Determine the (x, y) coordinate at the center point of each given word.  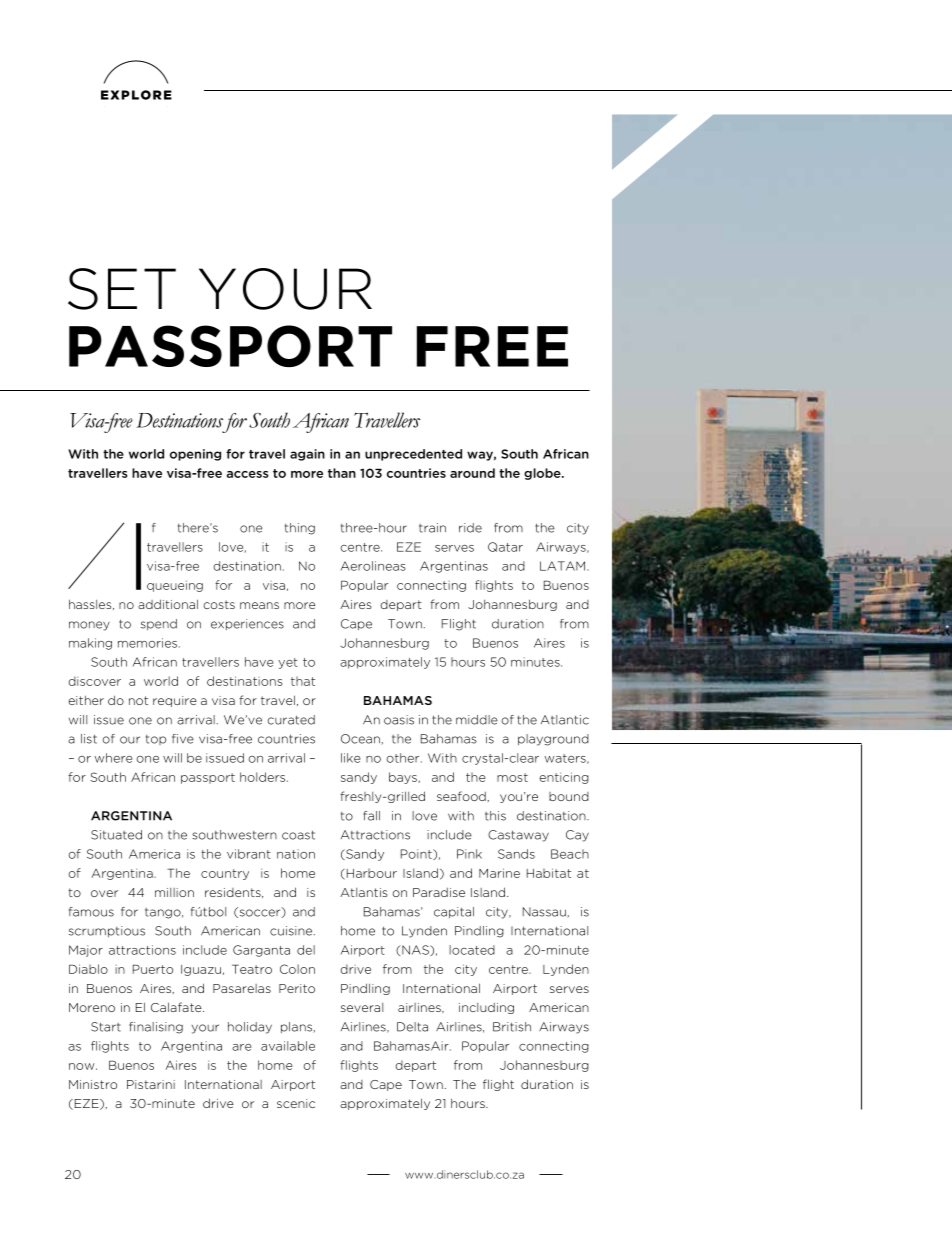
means (259, 605)
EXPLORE (136, 95)
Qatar (505, 547)
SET (122, 289)
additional (168, 604)
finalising (156, 1028)
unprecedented (413, 455)
